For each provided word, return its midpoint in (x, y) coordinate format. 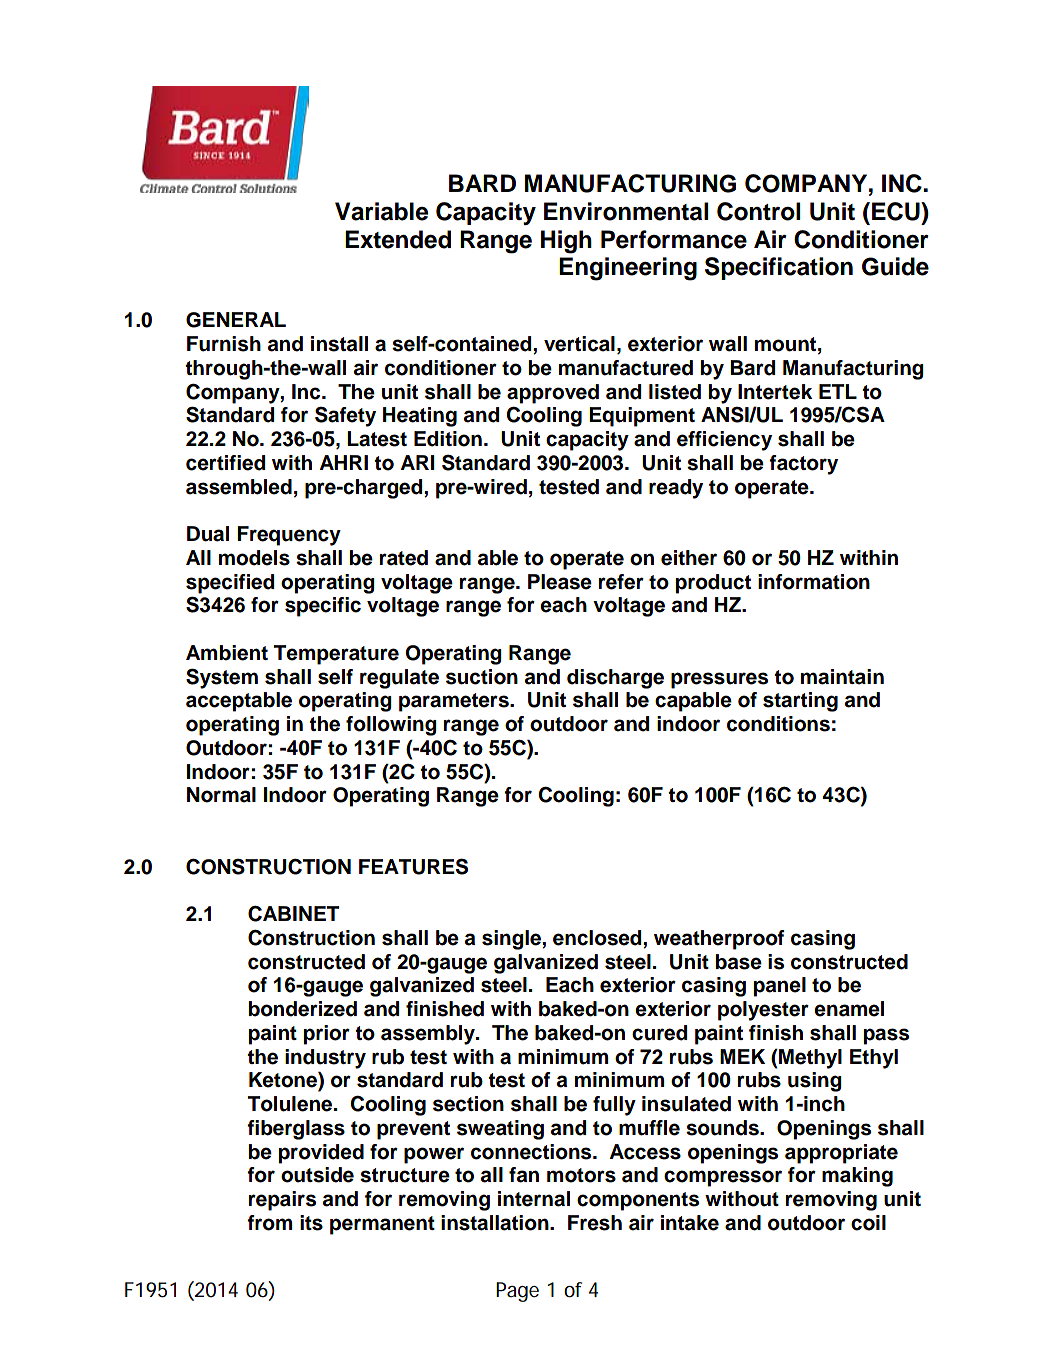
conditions (778, 724)
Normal (221, 795)
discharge (615, 679)
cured (659, 1033)
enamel (849, 1009)
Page (517, 1292)
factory (803, 465)
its (311, 1223)
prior (327, 1035)
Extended (398, 239)
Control (758, 211)
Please (560, 582)
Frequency (289, 536)
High (566, 242)
